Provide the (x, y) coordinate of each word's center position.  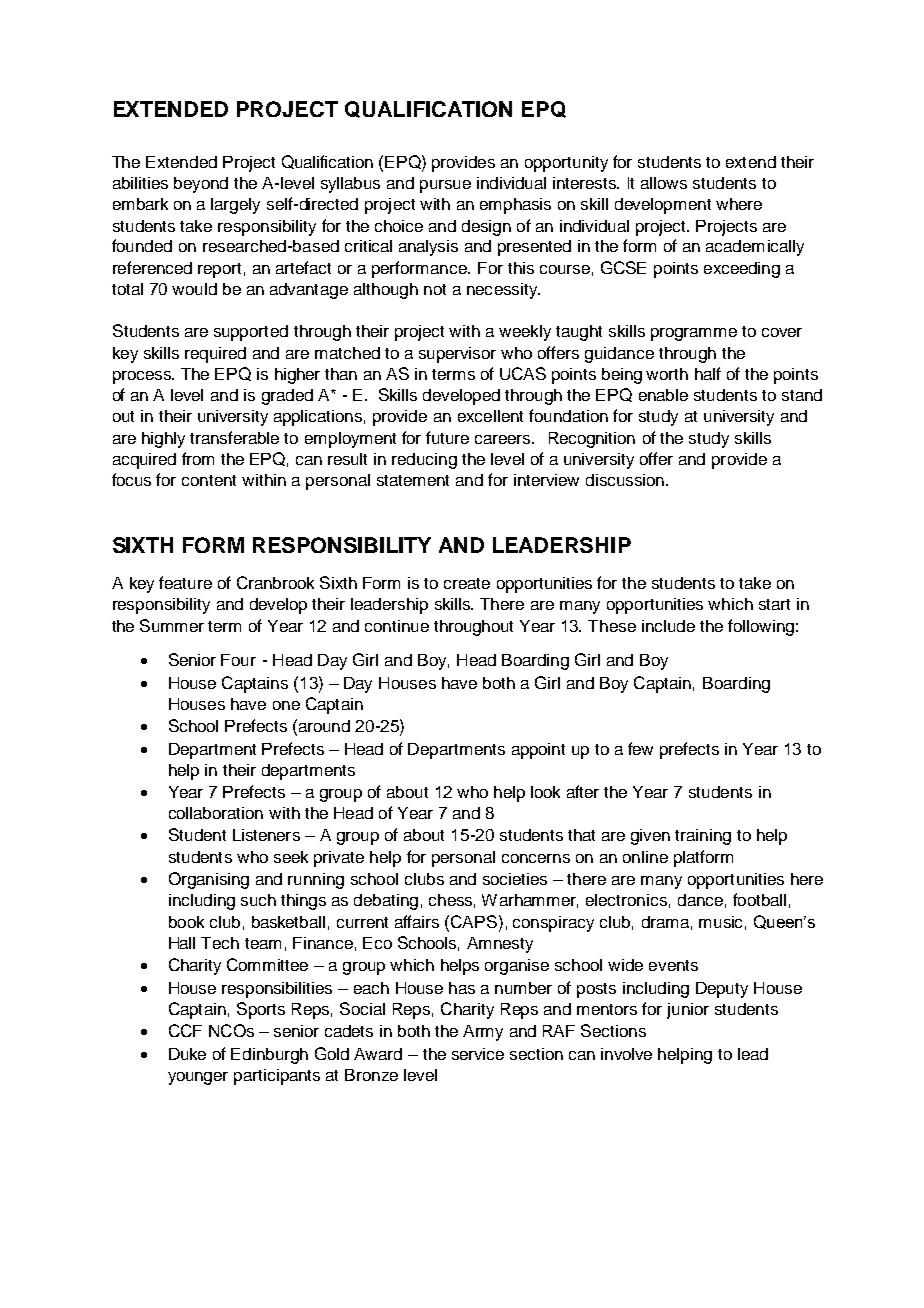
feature (185, 582)
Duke (187, 1054)
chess (450, 900)
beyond (201, 185)
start (774, 604)
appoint (538, 751)
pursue (445, 186)
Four (238, 660)
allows (664, 183)
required (215, 355)
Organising (209, 880)
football (759, 899)
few (640, 748)
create (467, 583)
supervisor (457, 355)
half (708, 373)
